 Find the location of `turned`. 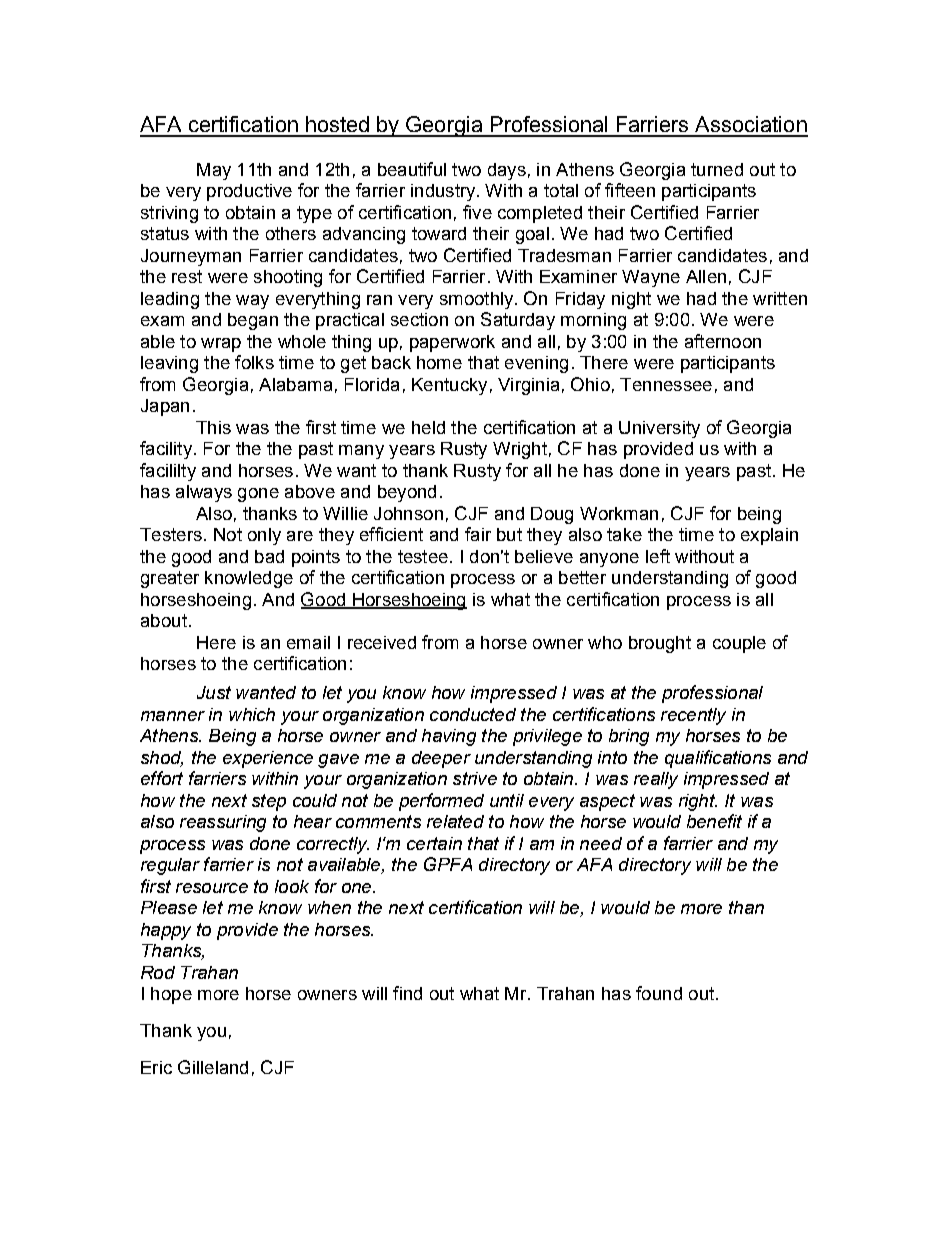

turned is located at coordinates (717, 169).
